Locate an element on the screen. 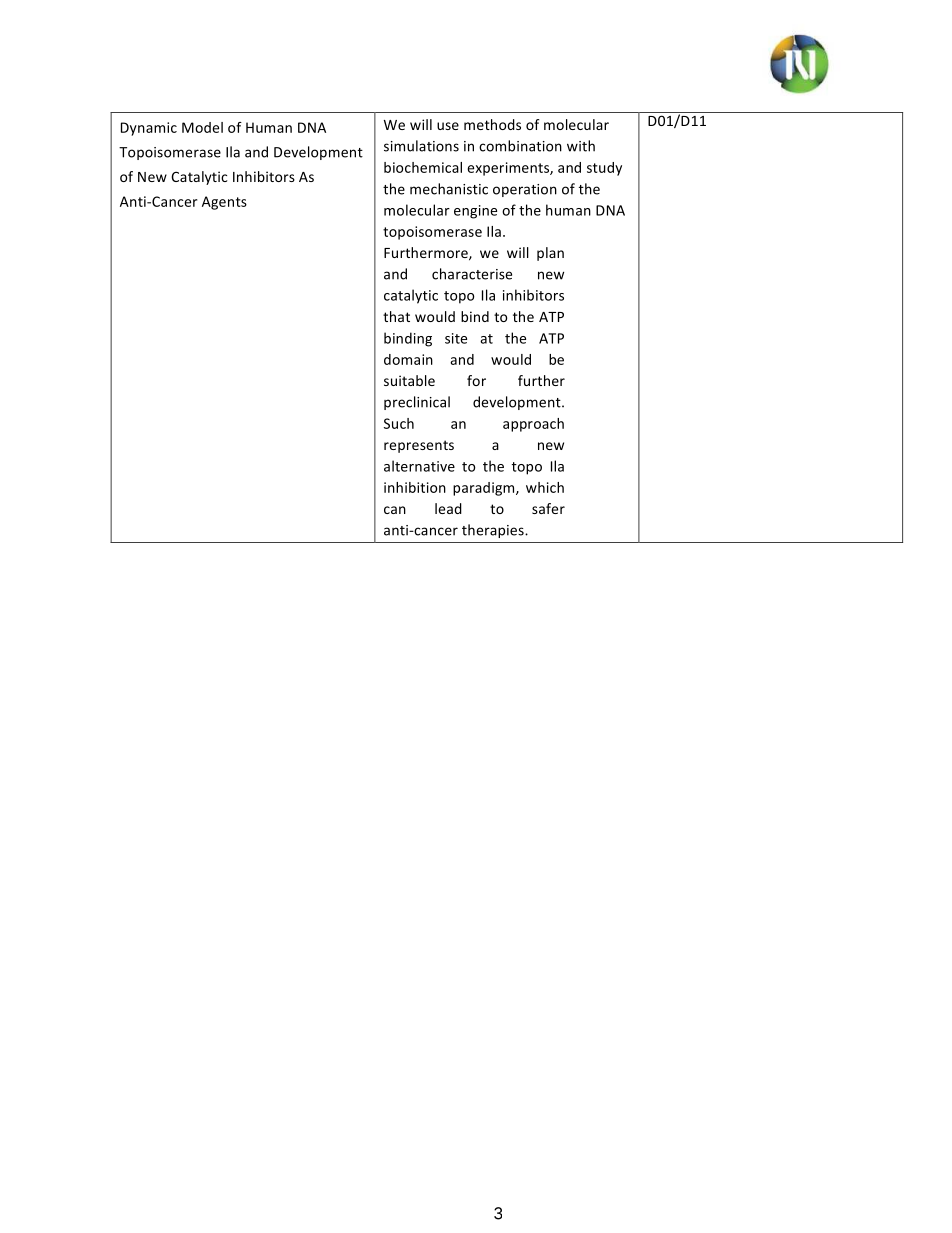 Image resolution: width=952 pixels, height=1233 pixels. preclinical is located at coordinates (417, 403).
